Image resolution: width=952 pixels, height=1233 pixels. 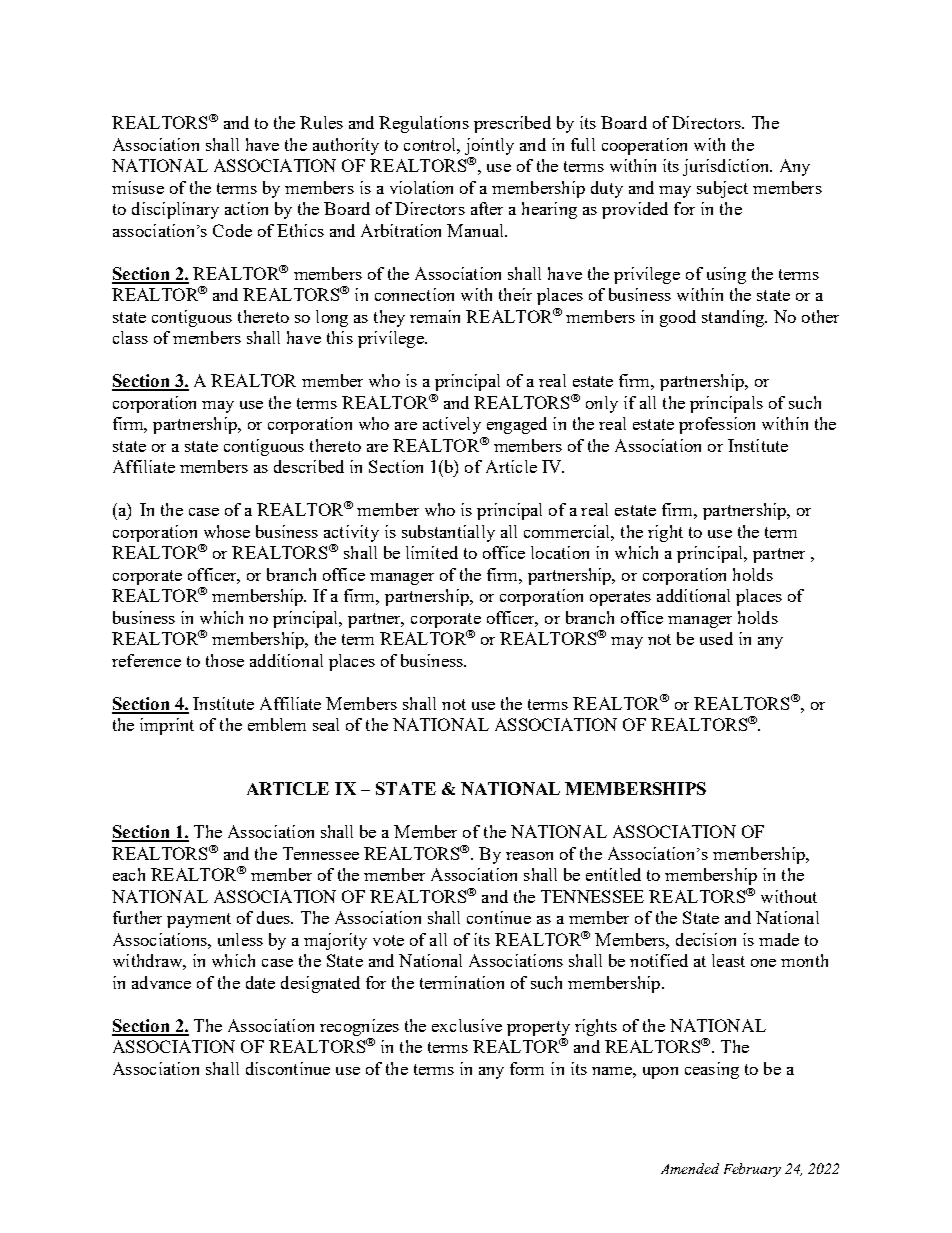 What do you see at coordinates (227, 531) in the image?
I see `whose` at bounding box center [227, 531].
